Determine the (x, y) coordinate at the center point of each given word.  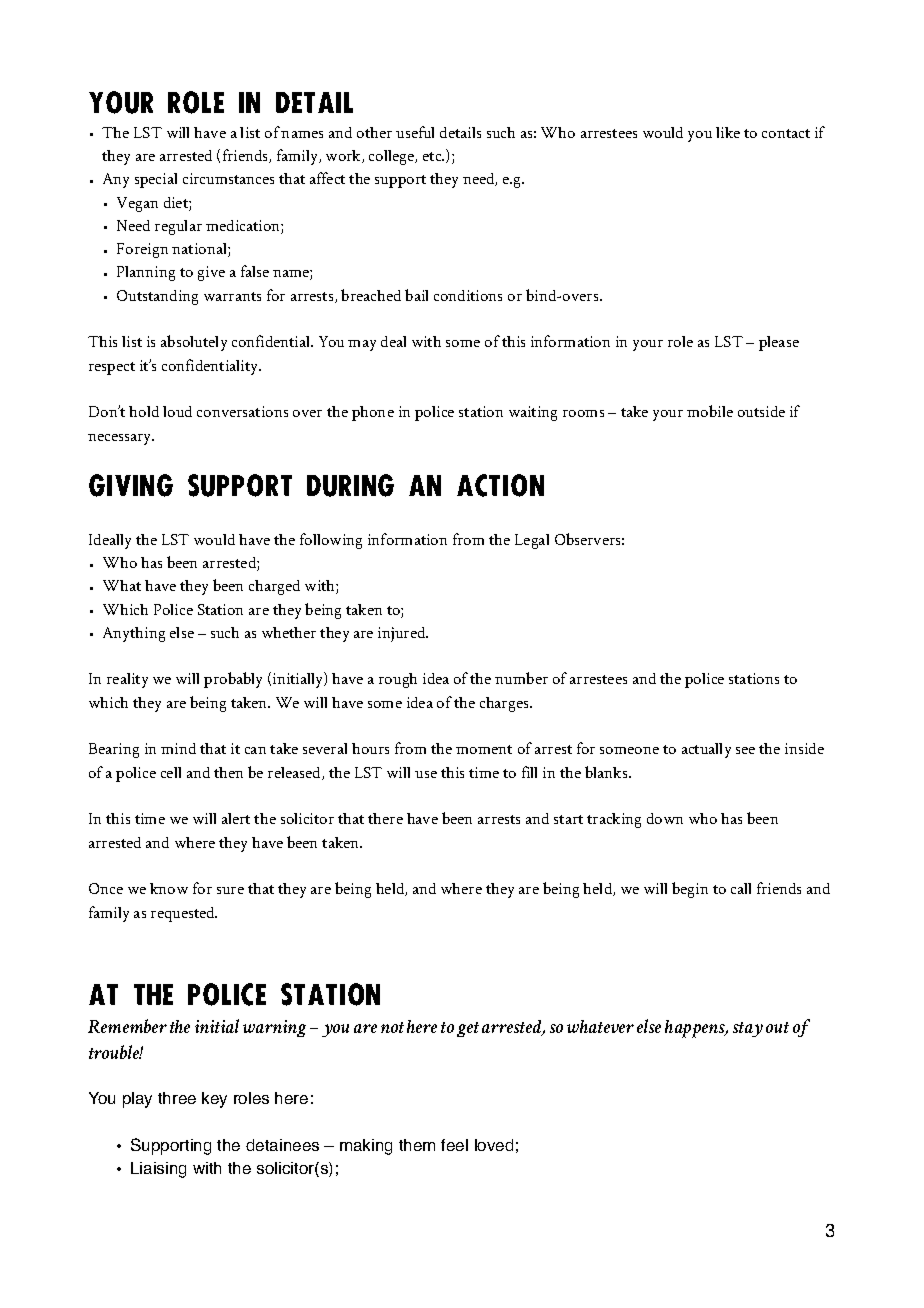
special (156, 180)
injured (403, 634)
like (728, 132)
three (177, 1098)
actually (706, 750)
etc (433, 156)
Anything (134, 634)
